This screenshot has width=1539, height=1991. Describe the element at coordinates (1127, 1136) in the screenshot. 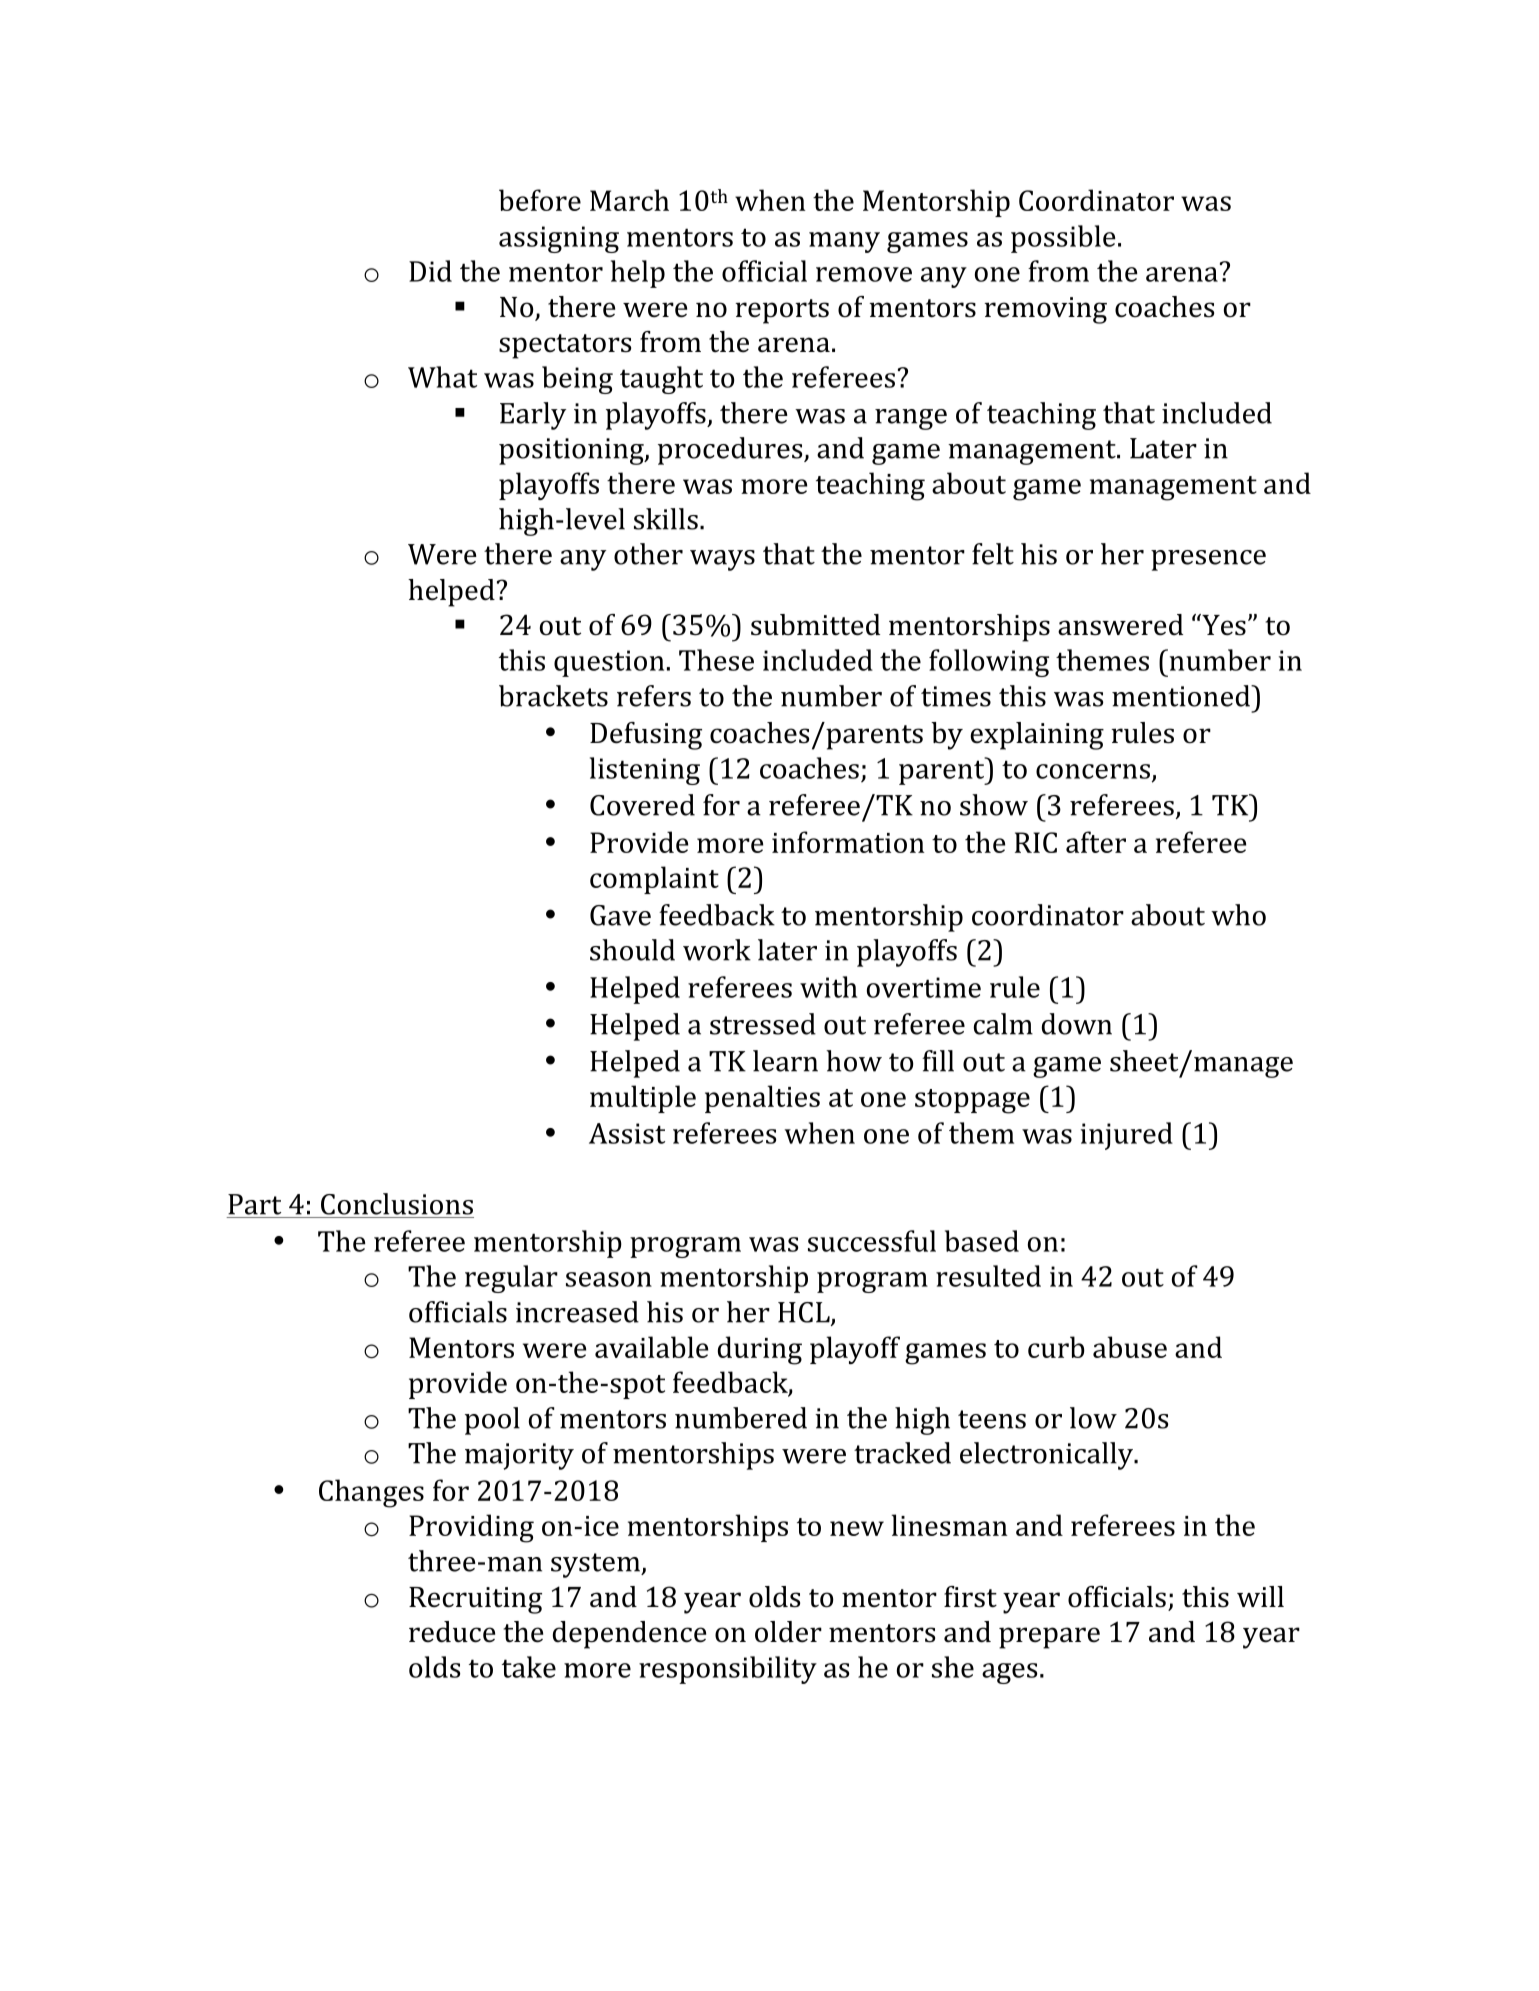

I see `injured` at that location.
